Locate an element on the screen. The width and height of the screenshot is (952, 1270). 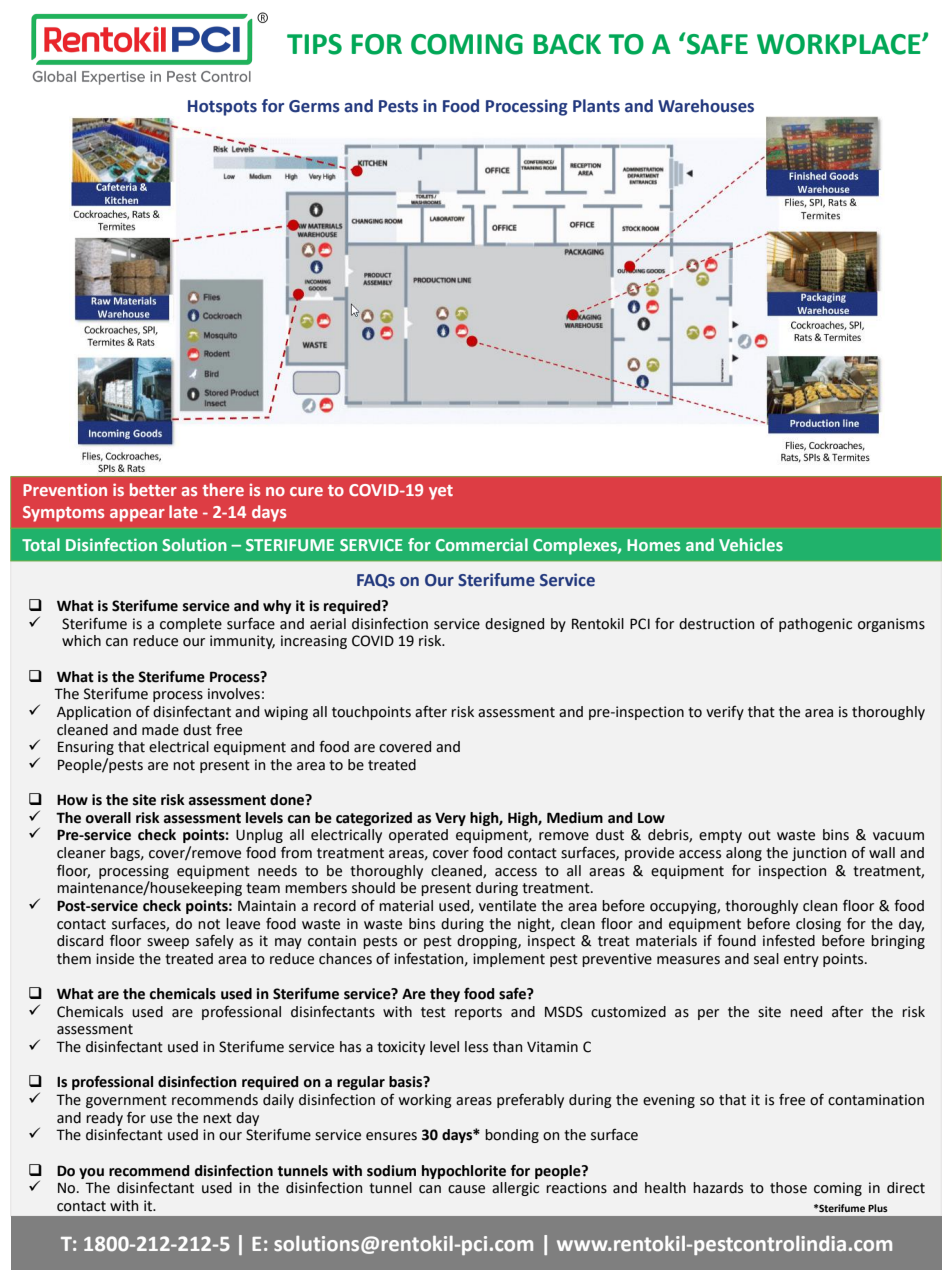
WORKPLACE is located at coordinates (840, 44).
